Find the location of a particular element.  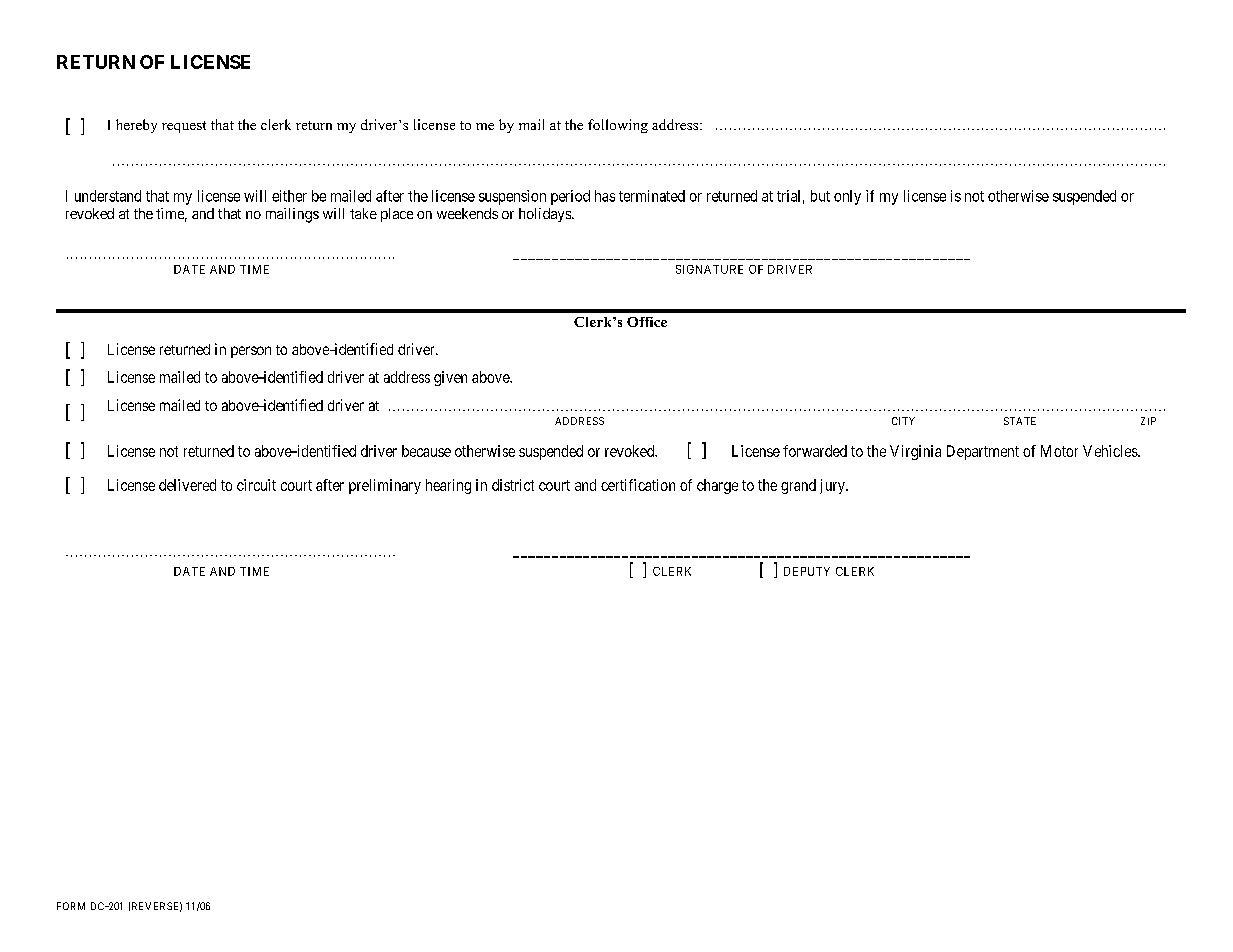

DEPUTY is located at coordinates (807, 571).
